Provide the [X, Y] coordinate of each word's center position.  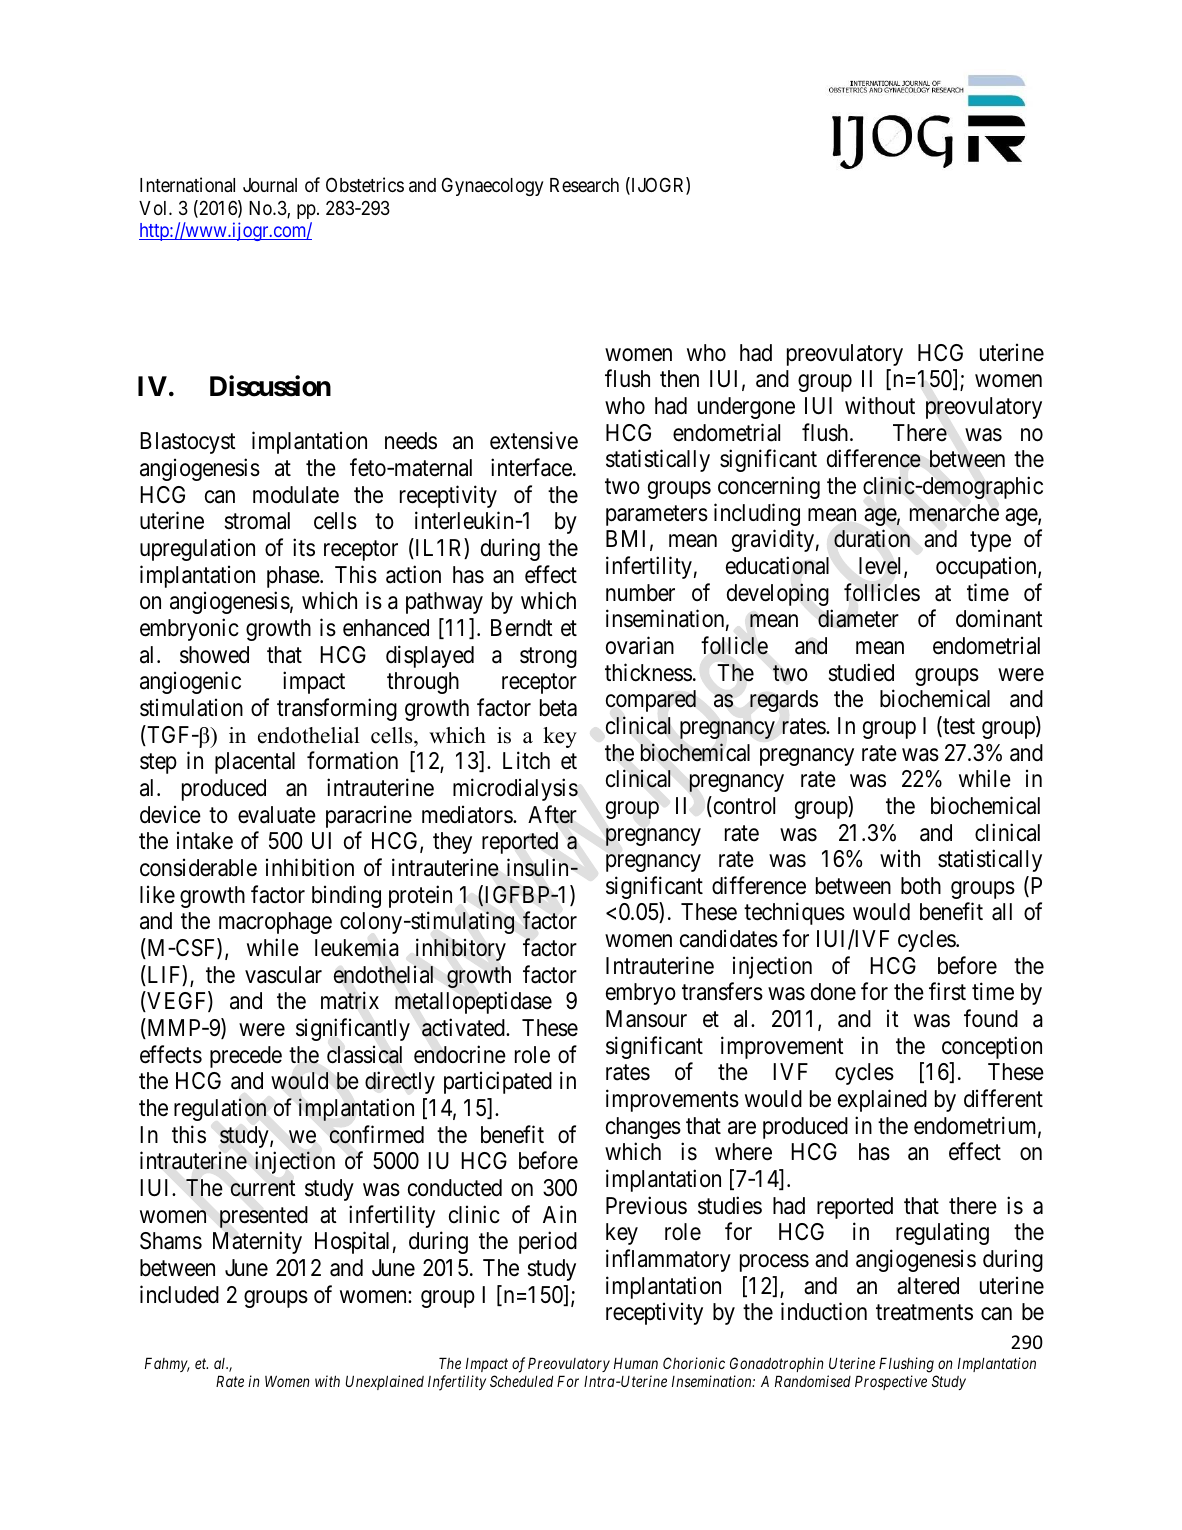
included [179, 1294]
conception [992, 1047]
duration [872, 539]
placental [255, 763]
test [958, 728]
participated [498, 1083]
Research [584, 185]
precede [246, 1057]
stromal [257, 521]
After [552, 814]
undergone [746, 408]
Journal [270, 185]
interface [531, 467]
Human [636, 1363]
